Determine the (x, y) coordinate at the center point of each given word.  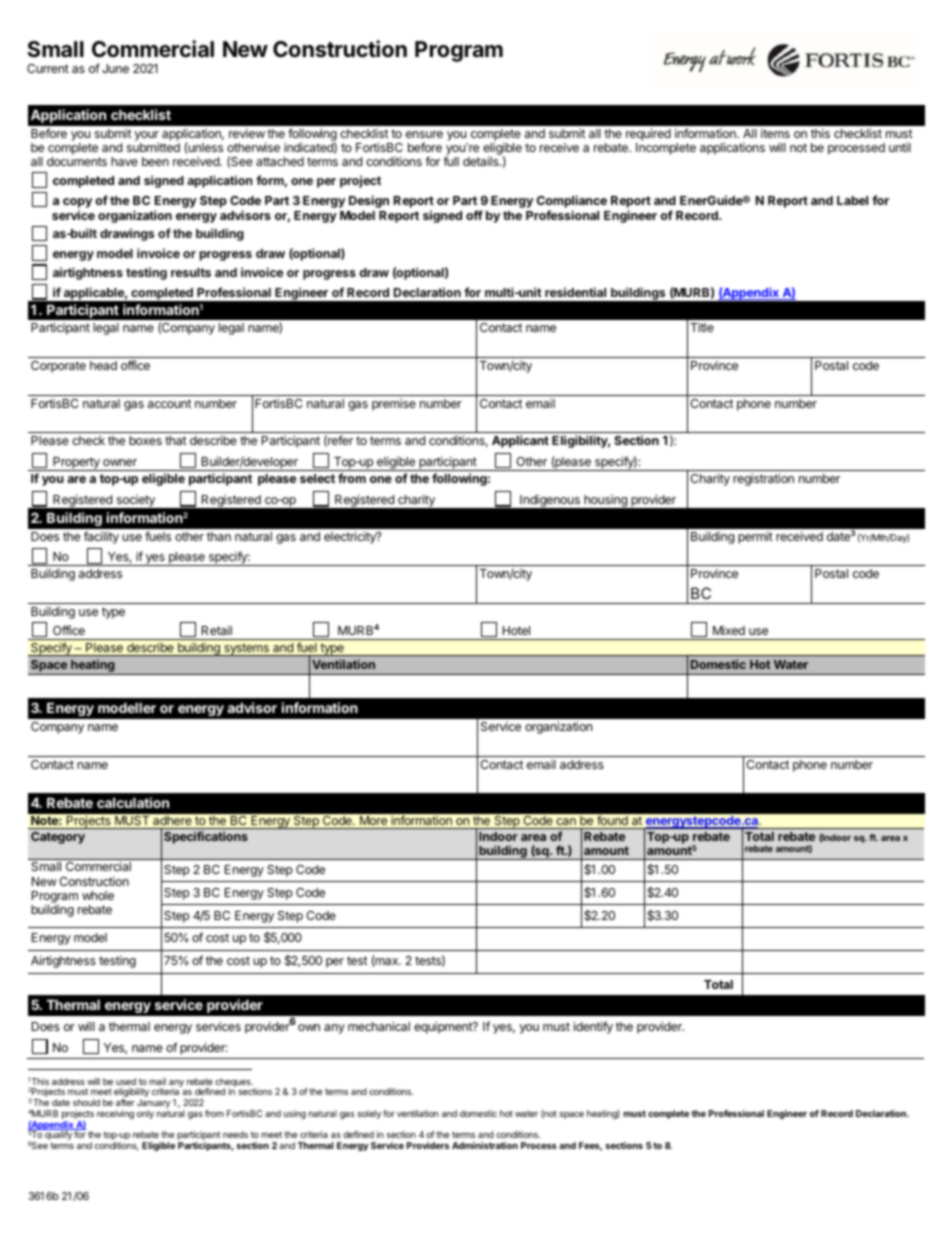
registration (763, 479)
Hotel (516, 630)
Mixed (729, 630)
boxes (145, 440)
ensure (424, 134)
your (146, 136)
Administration (485, 1145)
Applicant (520, 441)
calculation (133, 802)
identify (593, 1027)
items (775, 133)
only (145, 1114)
